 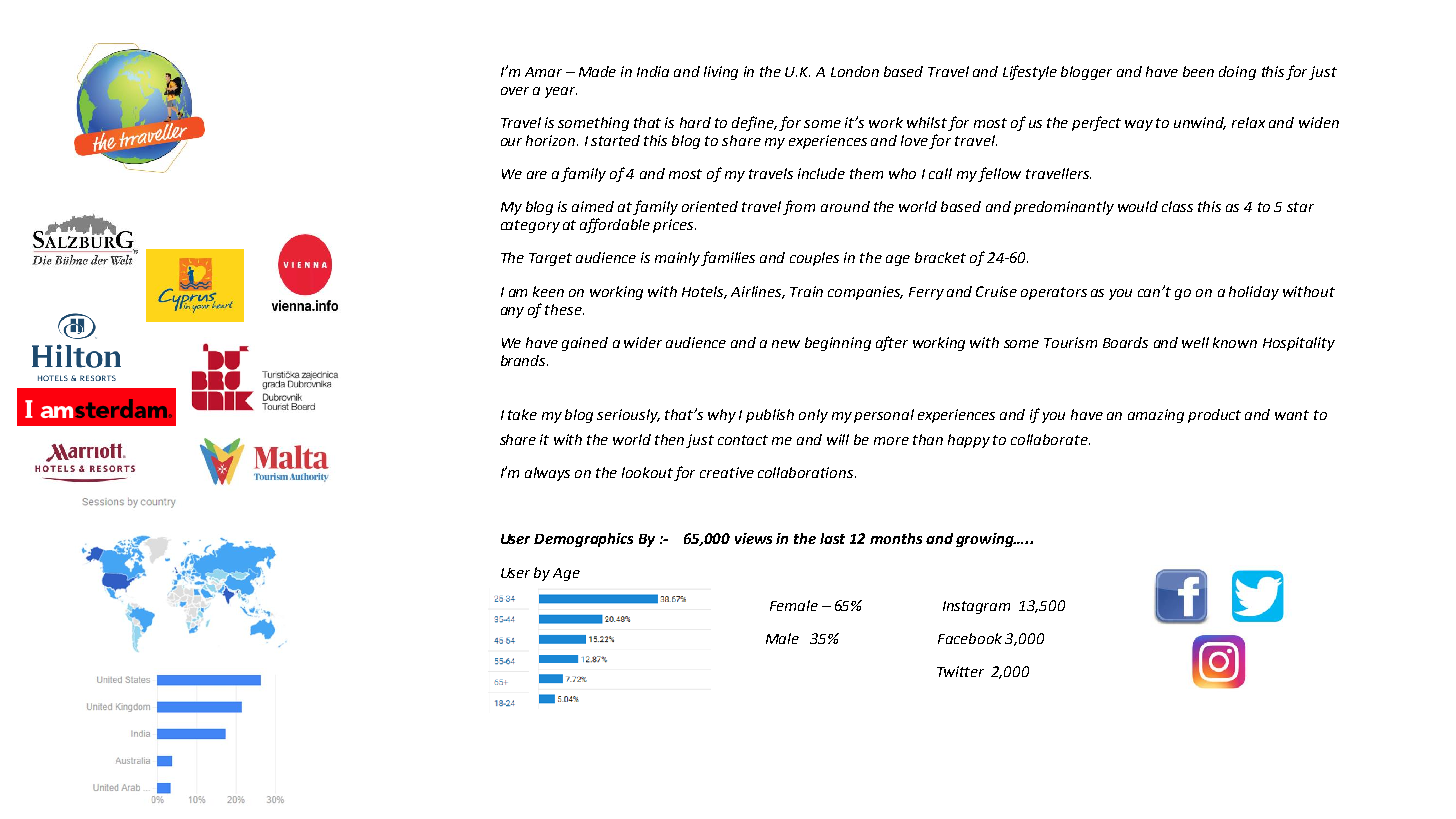 What do you see at coordinates (1235, 342) in the document?
I see `known` at bounding box center [1235, 342].
